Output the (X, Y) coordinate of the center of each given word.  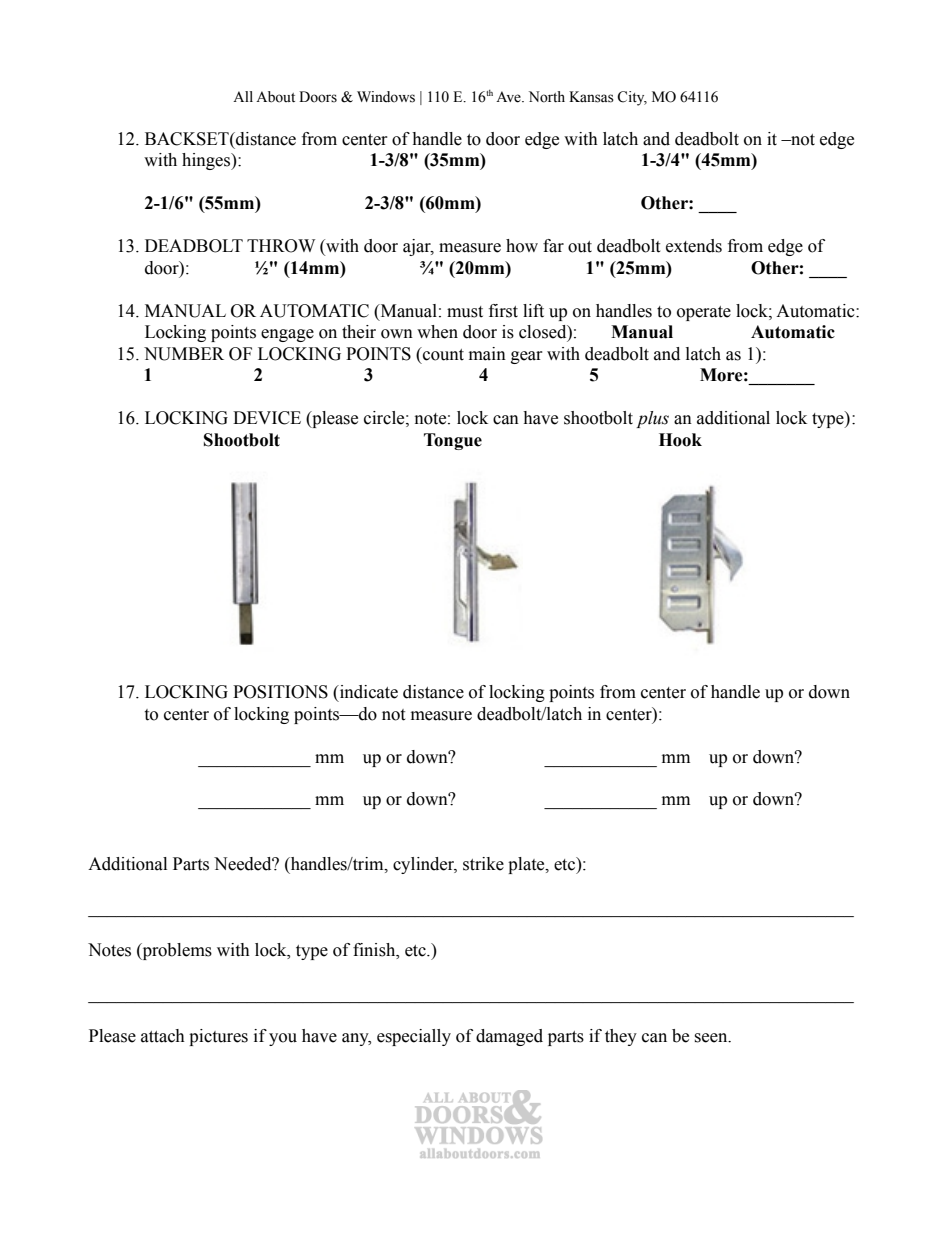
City (632, 98)
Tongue (453, 441)
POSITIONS (280, 692)
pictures (218, 1037)
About (275, 97)
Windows (386, 97)
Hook (680, 440)
